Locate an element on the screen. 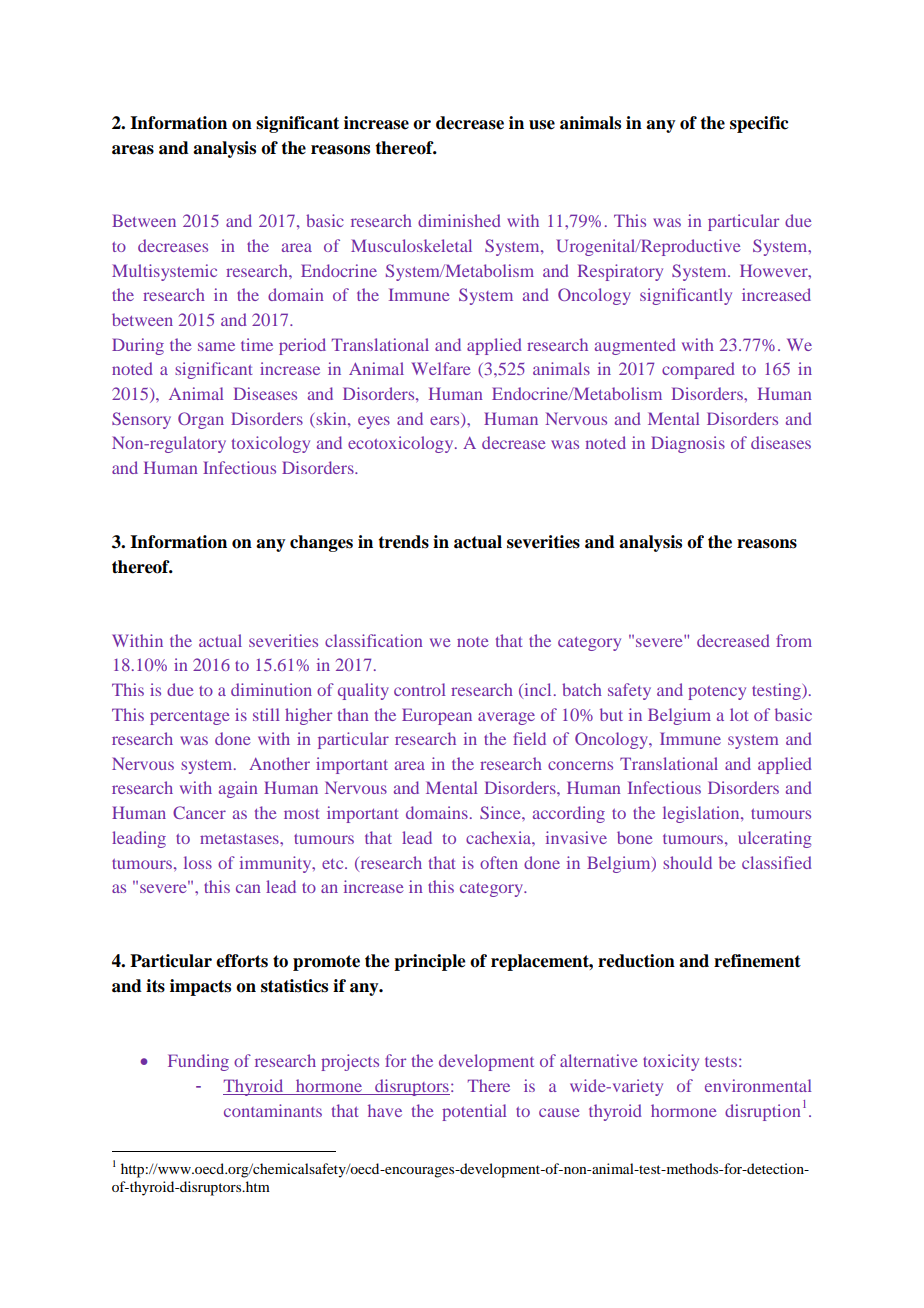 This screenshot has height=1308, width=924. Musculoskeletal is located at coordinates (411, 245).
